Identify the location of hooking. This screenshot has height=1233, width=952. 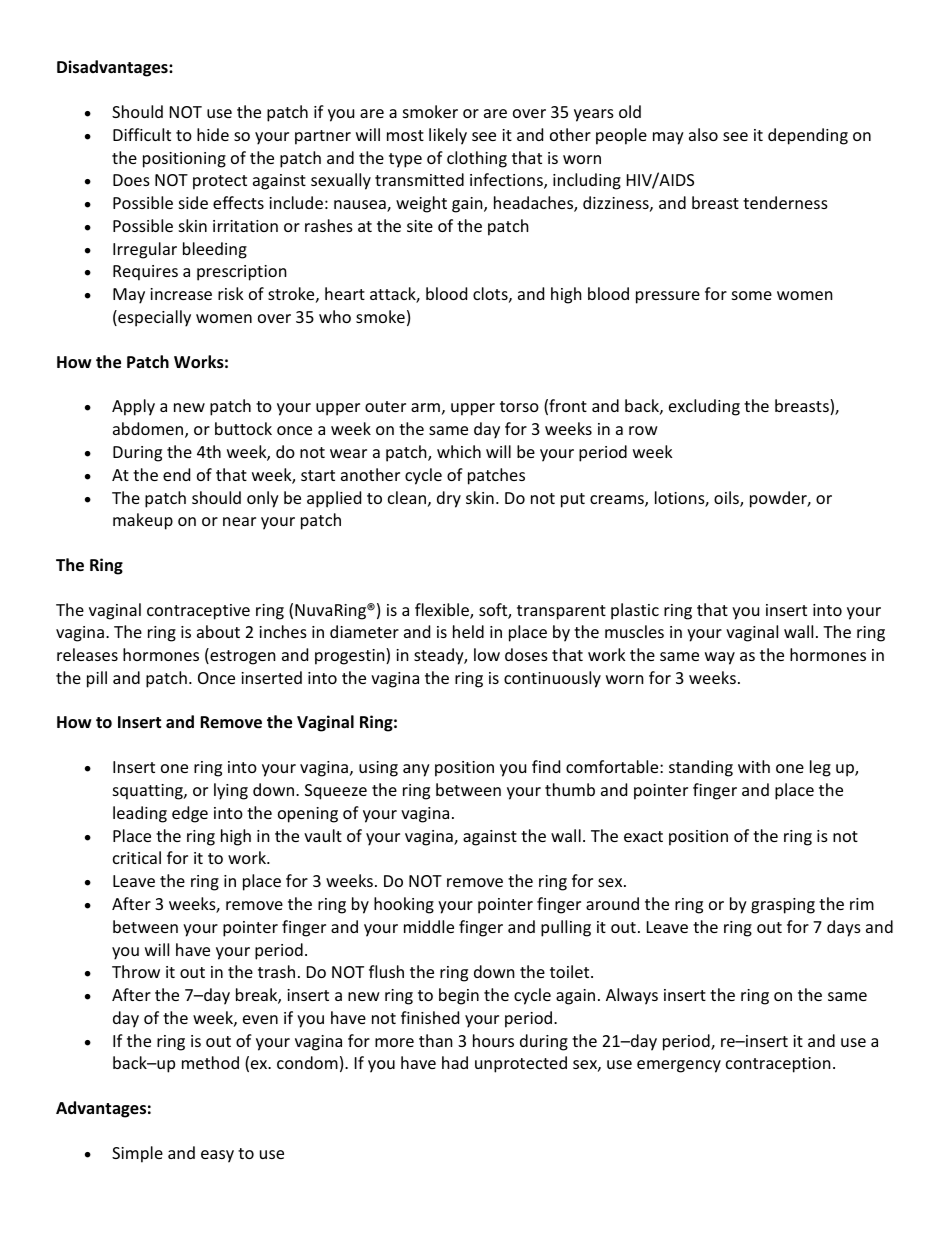
(404, 905).
